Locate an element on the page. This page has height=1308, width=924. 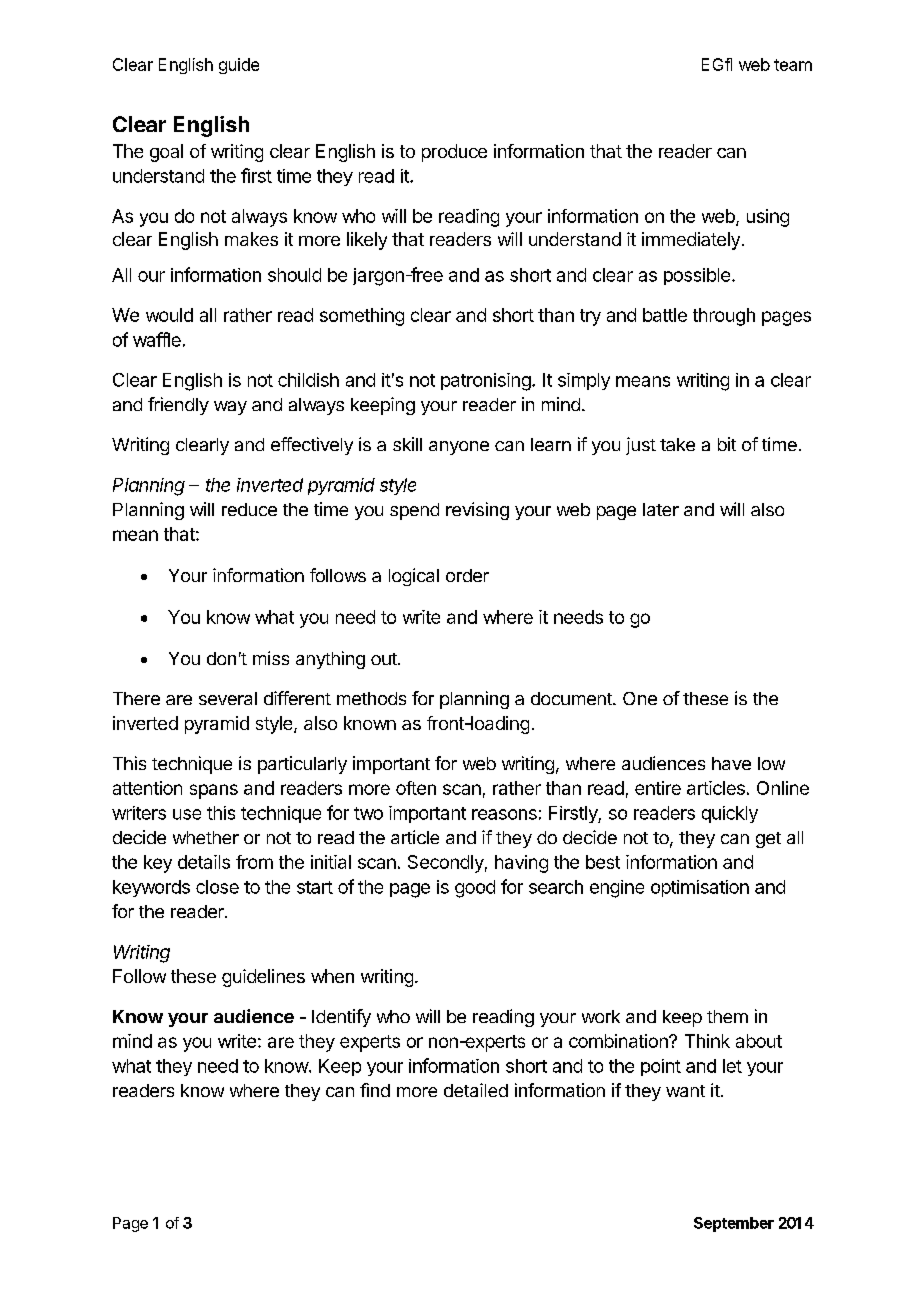
later is located at coordinates (661, 509).
